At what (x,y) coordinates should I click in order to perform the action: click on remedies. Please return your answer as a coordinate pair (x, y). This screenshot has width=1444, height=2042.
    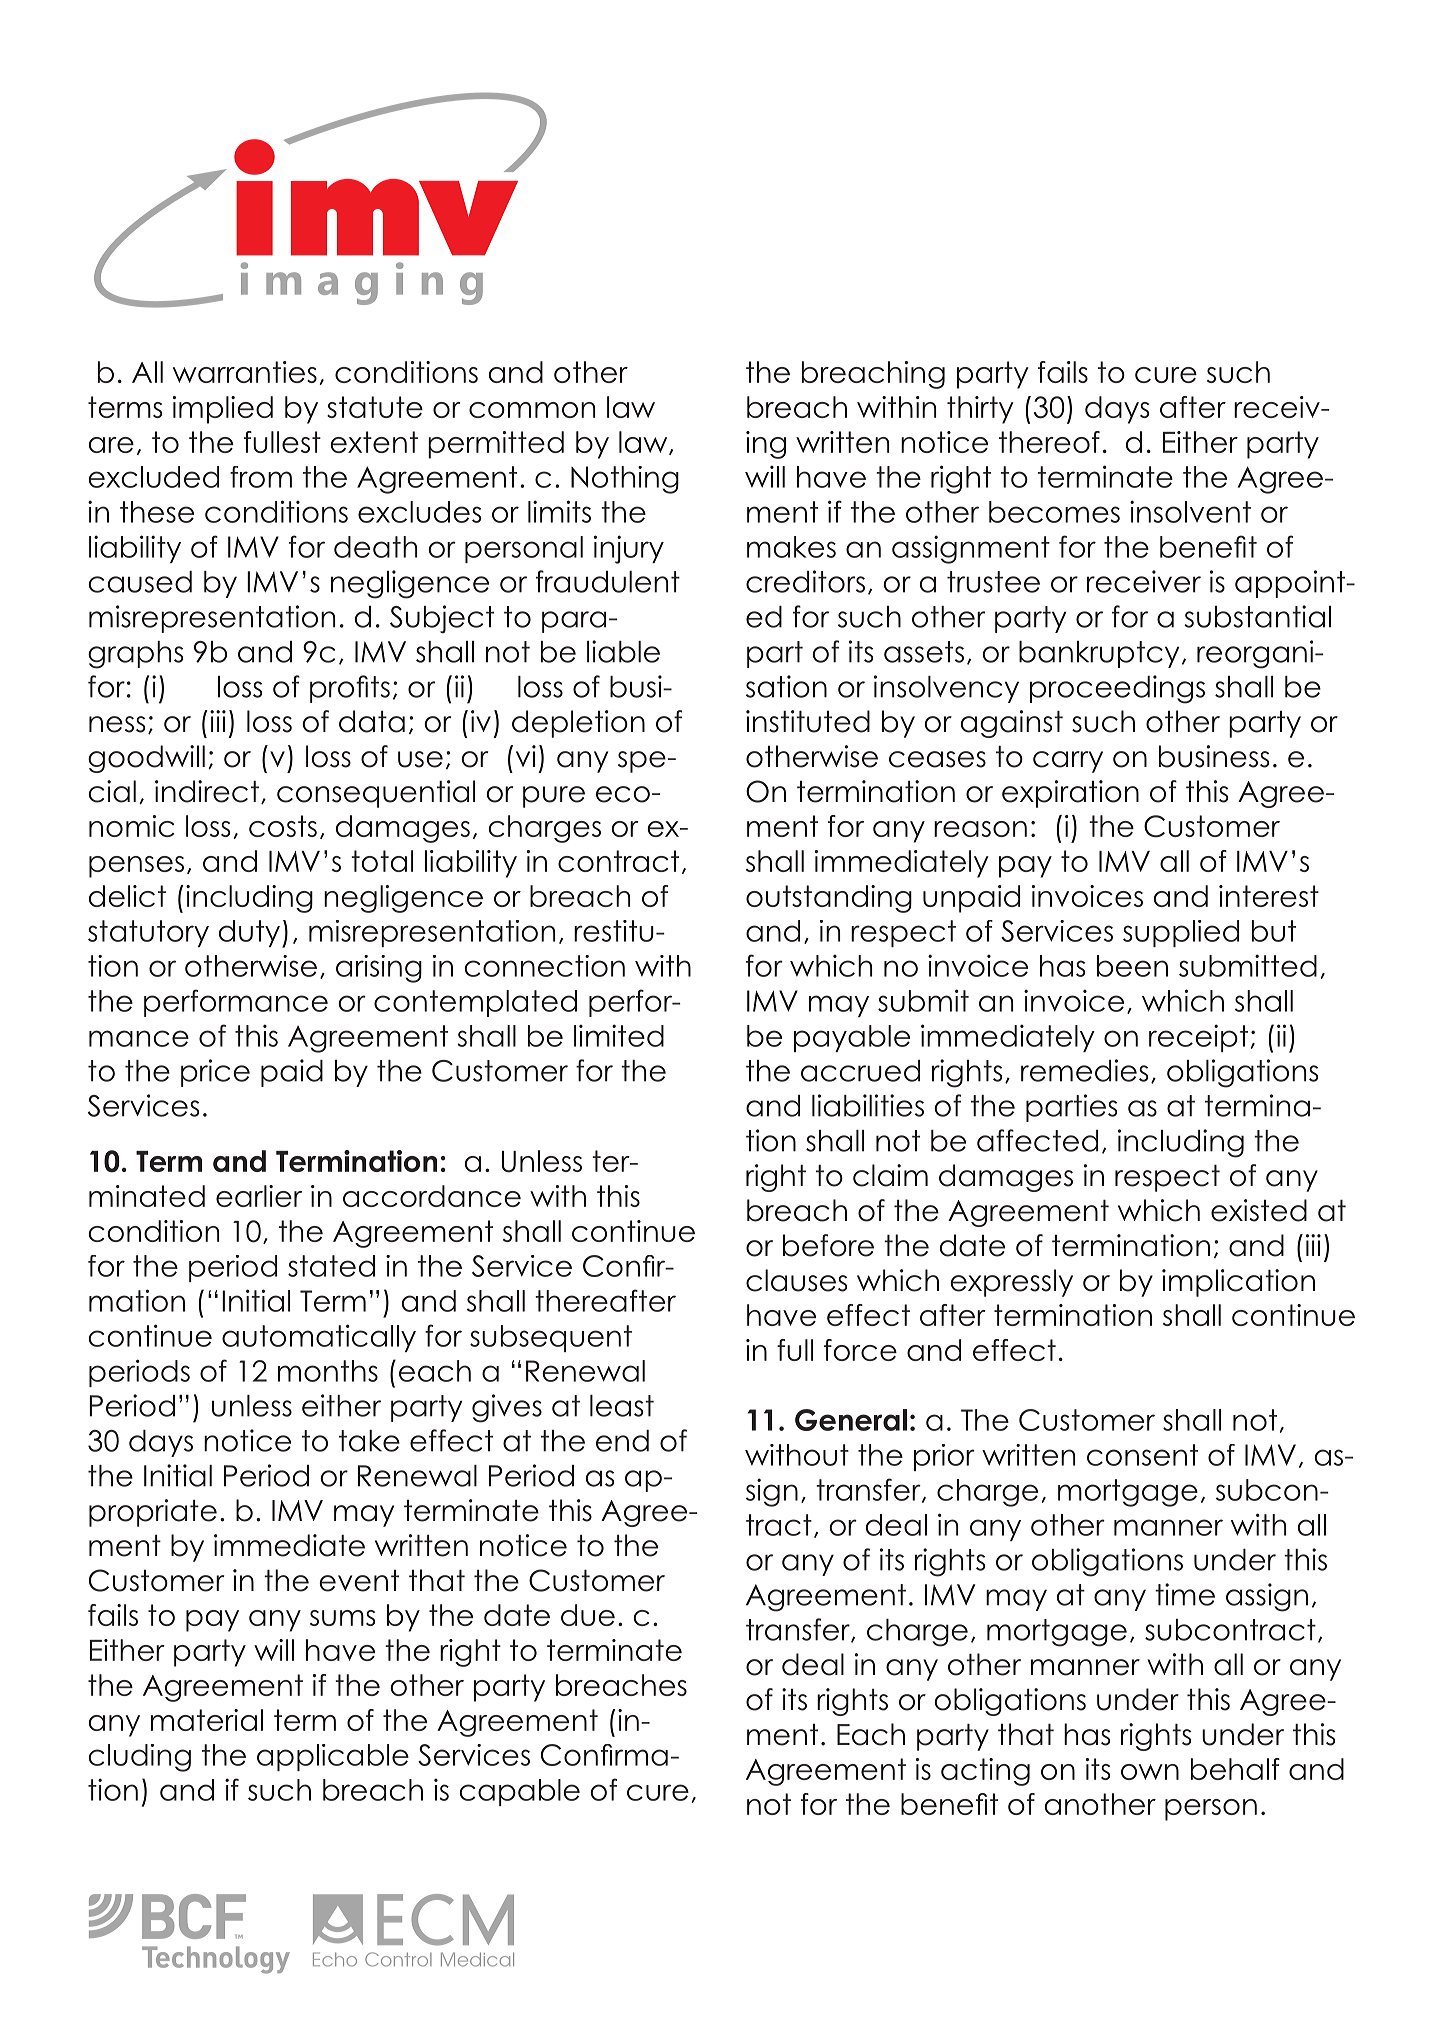
    Looking at the image, I should click on (1084, 1070).
